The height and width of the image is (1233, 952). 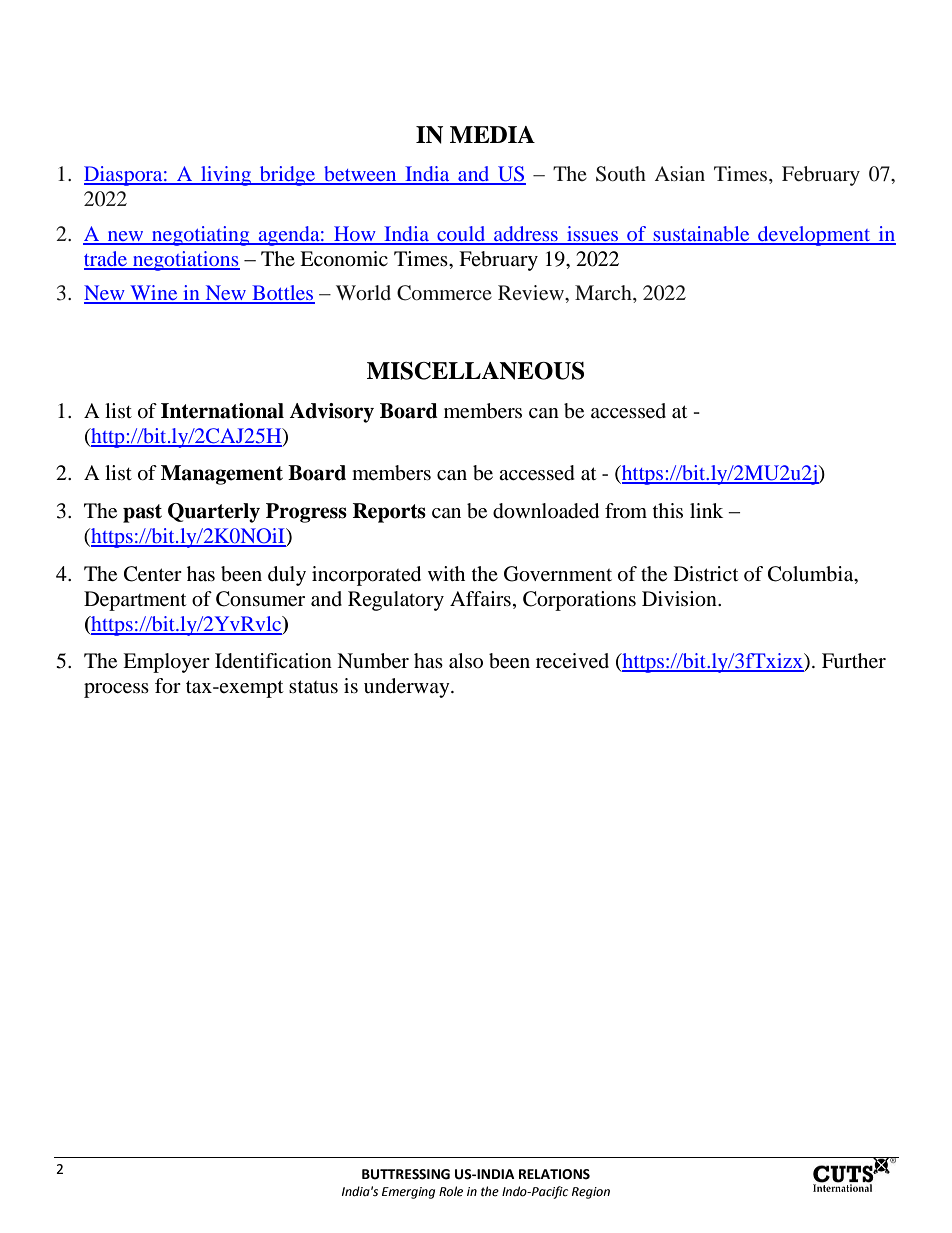 What do you see at coordinates (214, 513) in the image?
I see `Quarterly` at bounding box center [214, 513].
